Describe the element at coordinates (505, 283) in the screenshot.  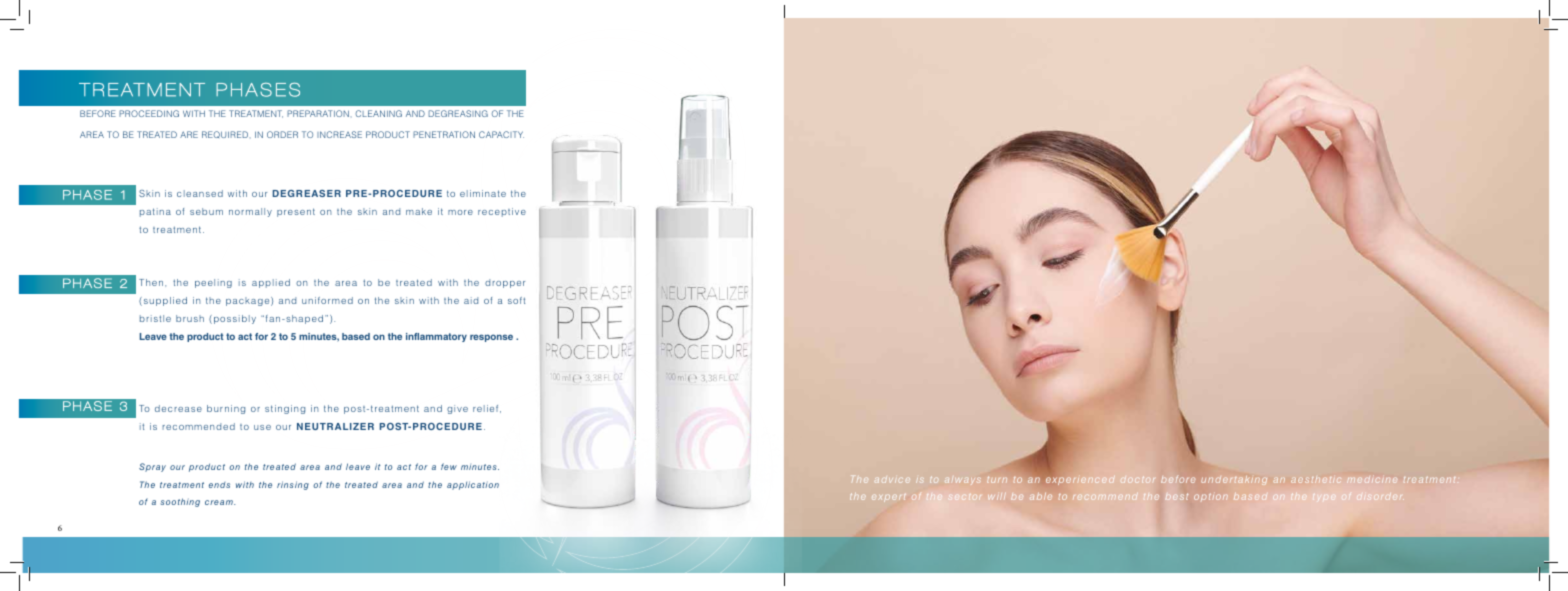
I see `dropper` at that location.
